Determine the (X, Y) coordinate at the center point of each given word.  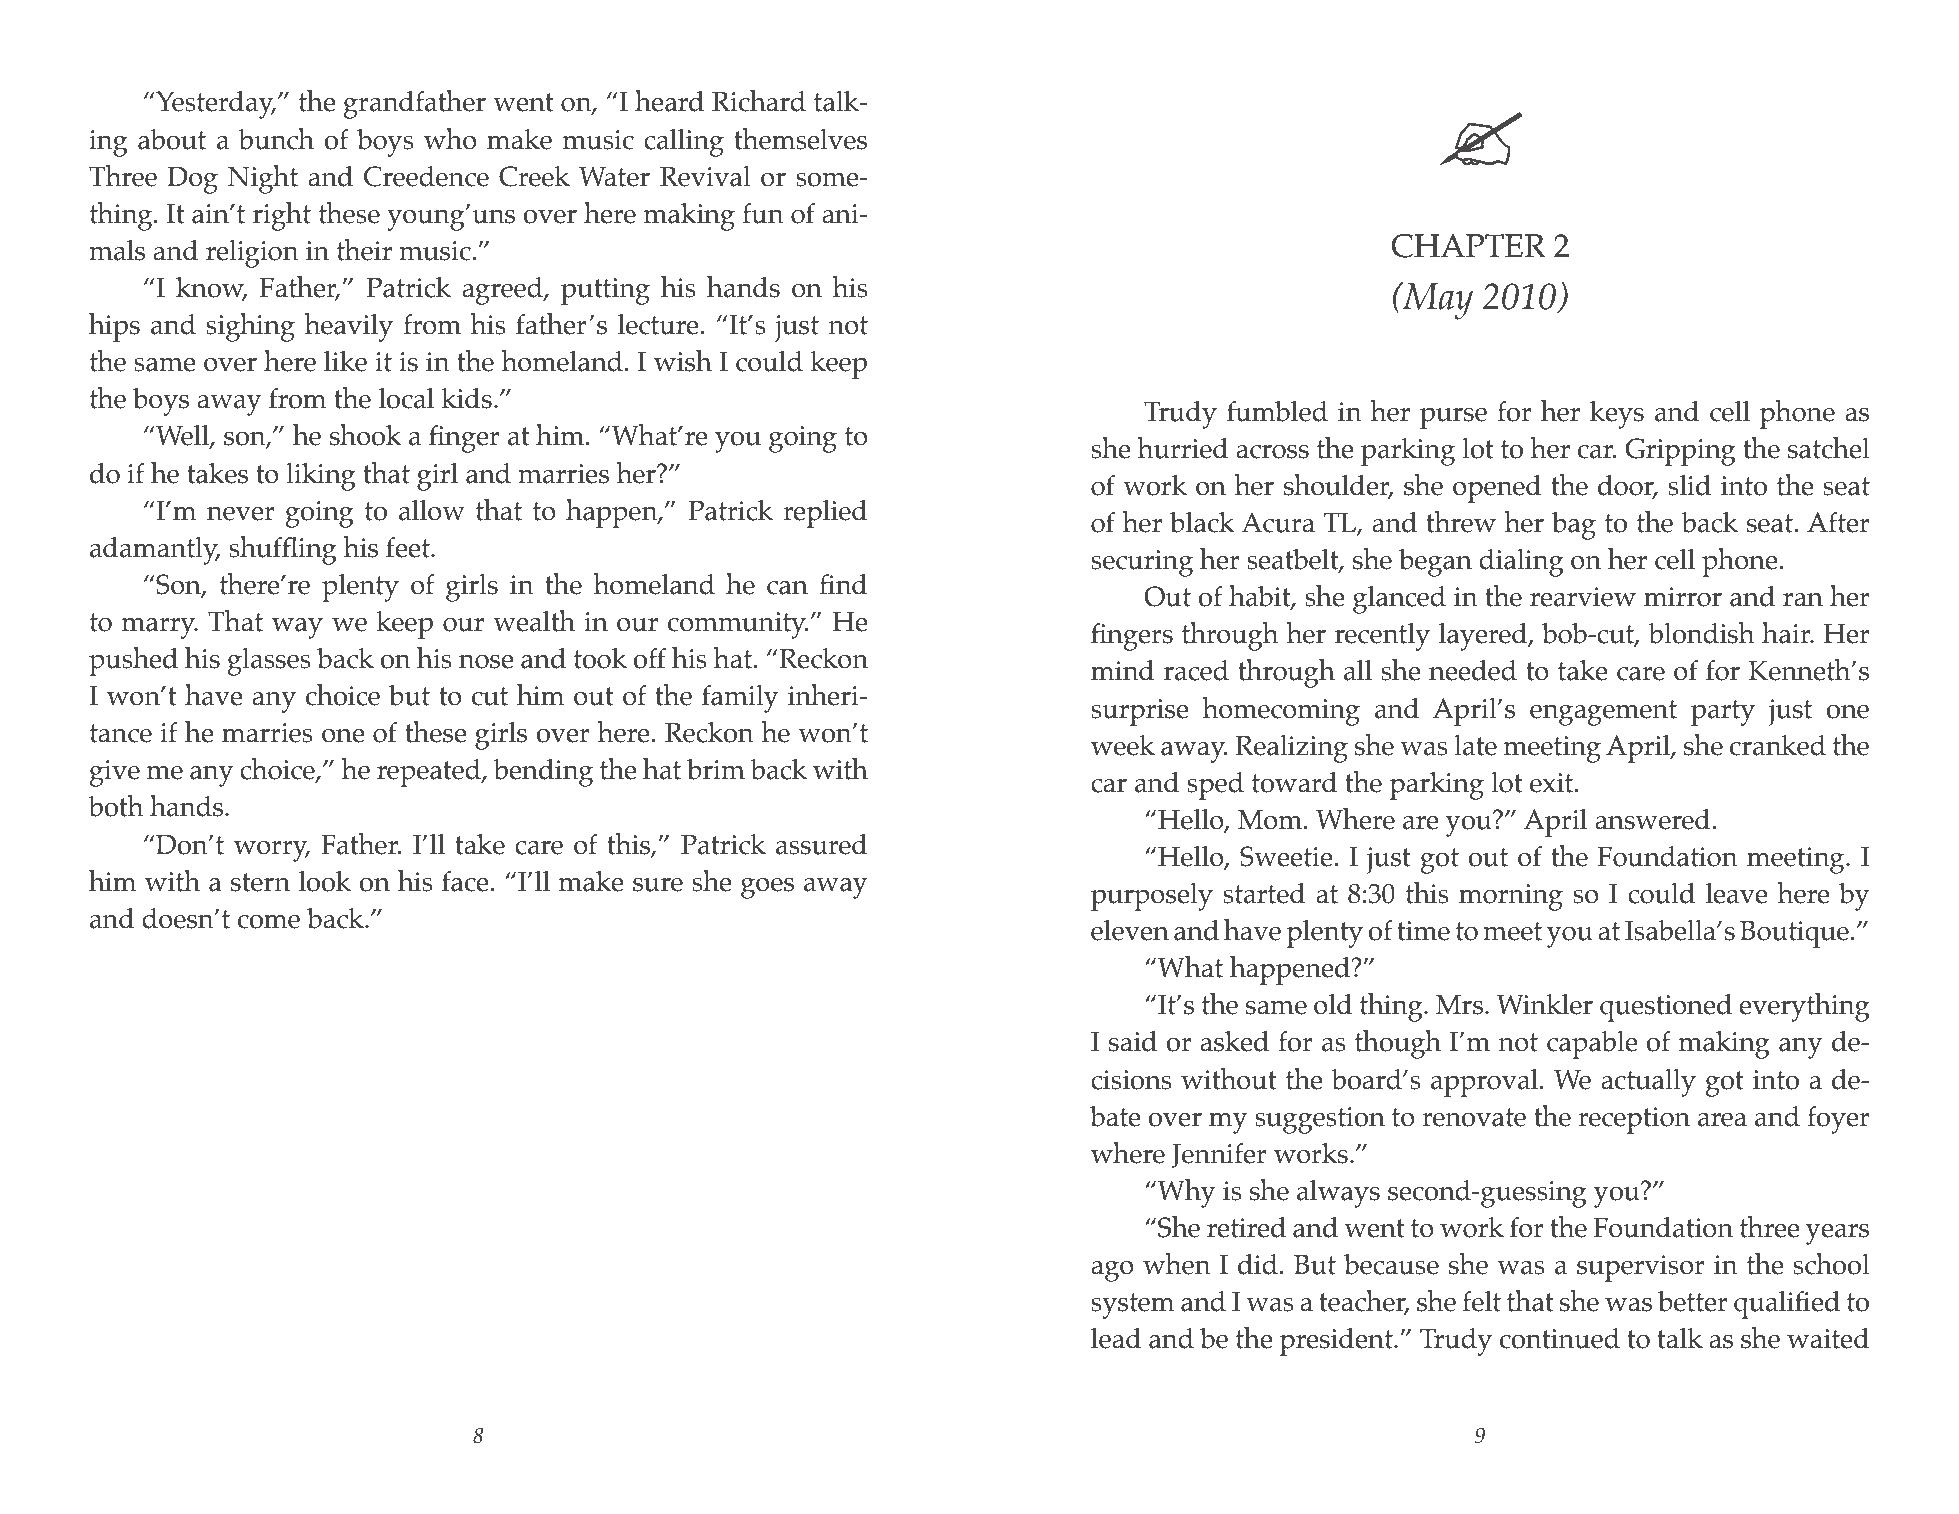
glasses (269, 662)
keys (1617, 415)
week (1123, 745)
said (1133, 1041)
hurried (1182, 448)
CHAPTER (1468, 246)
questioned (1666, 1008)
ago (1112, 1271)
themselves (800, 139)
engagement (1603, 713)
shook (366, 435)
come (269, 922)
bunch (276, 139)
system (1133, 1306)
